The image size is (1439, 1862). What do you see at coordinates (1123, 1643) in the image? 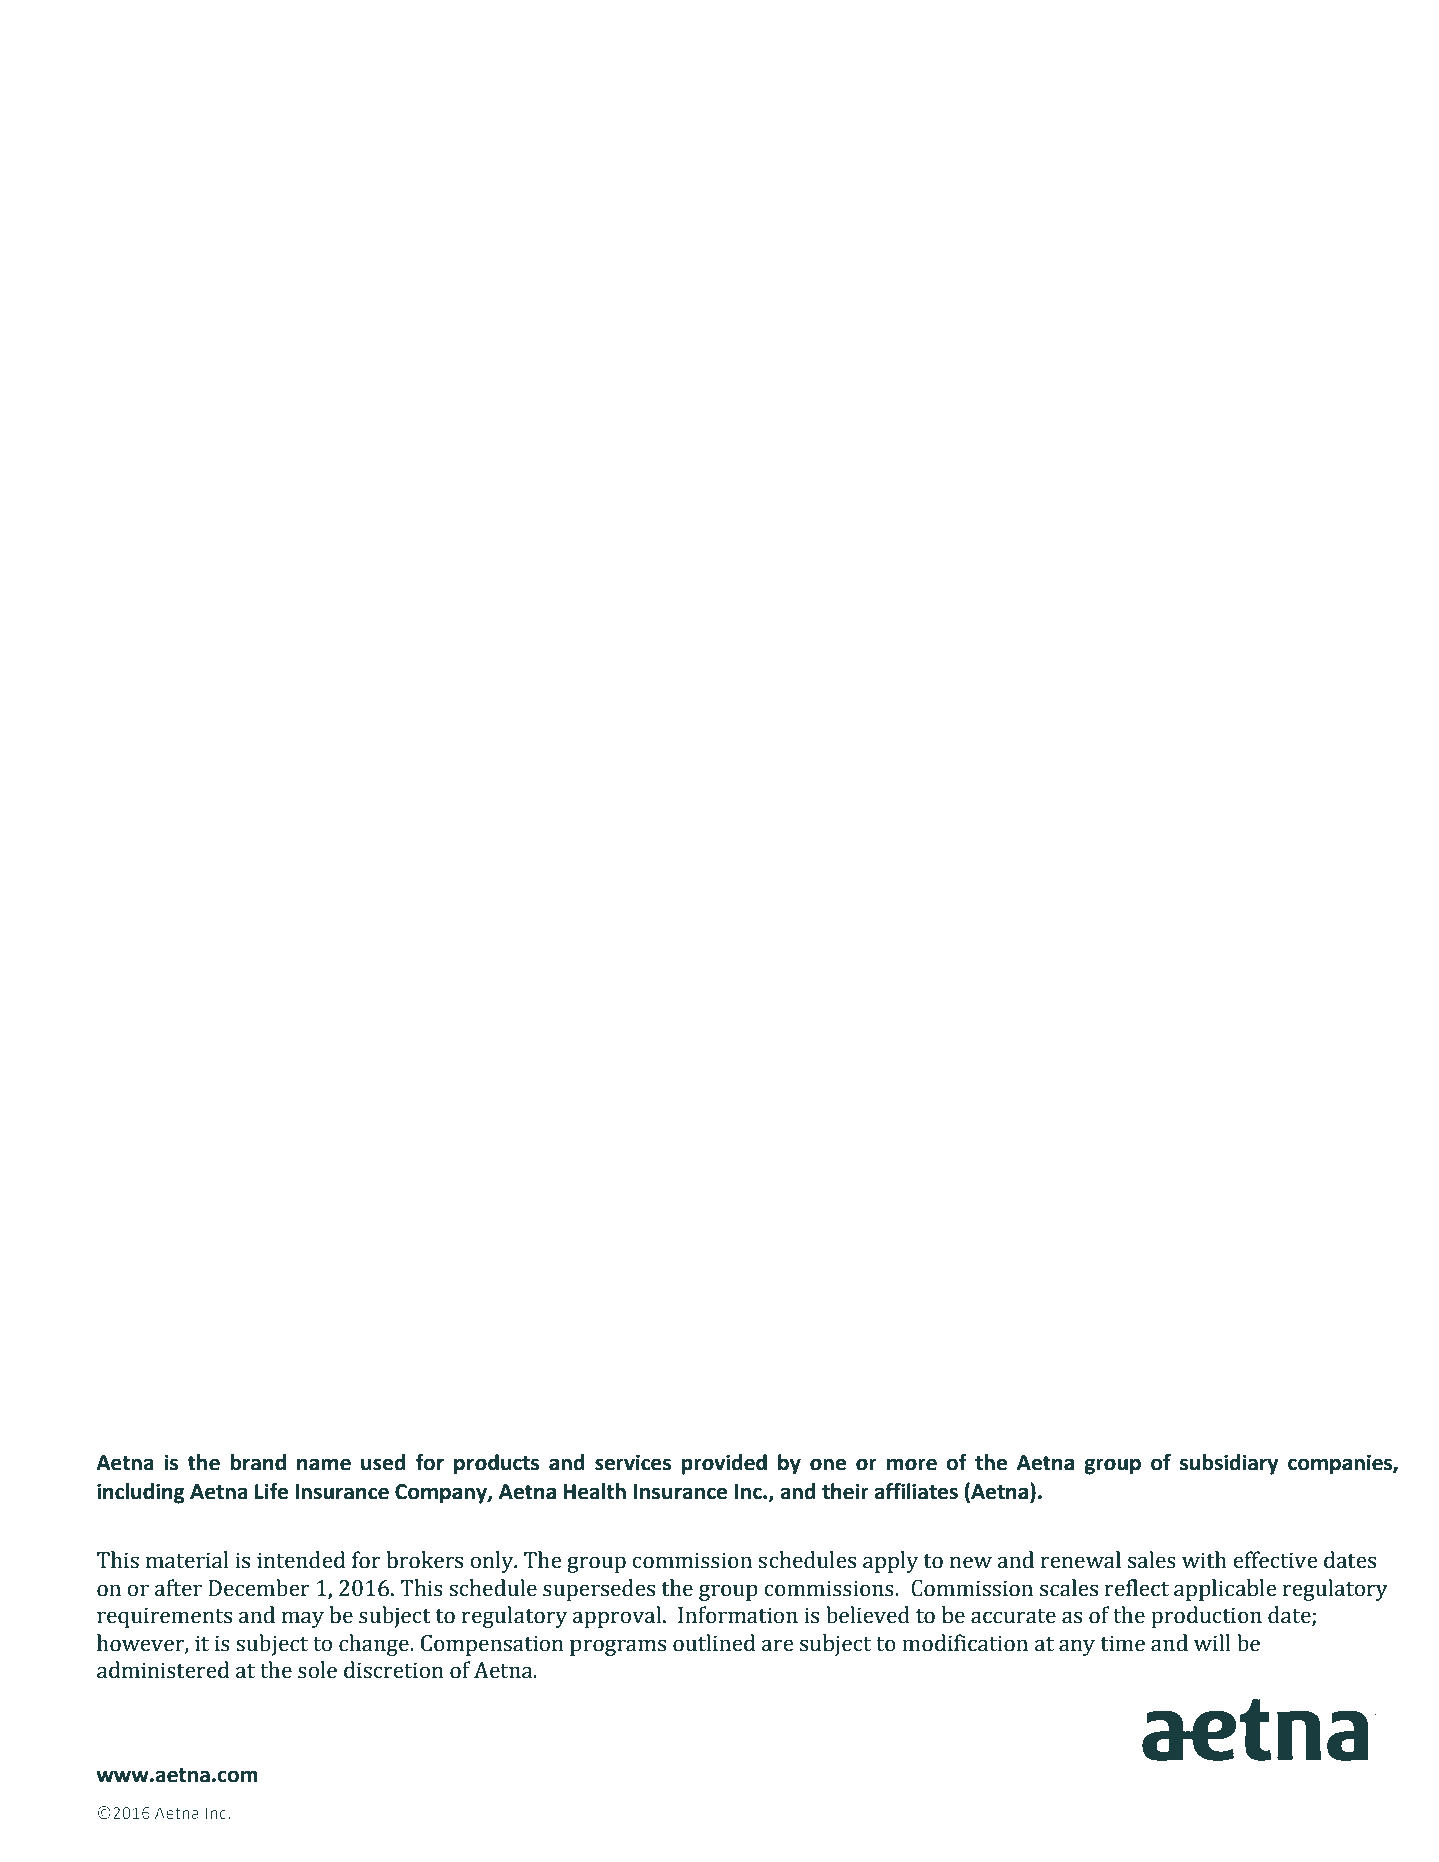
I see `time` at bounding box center [1123, 1643].
